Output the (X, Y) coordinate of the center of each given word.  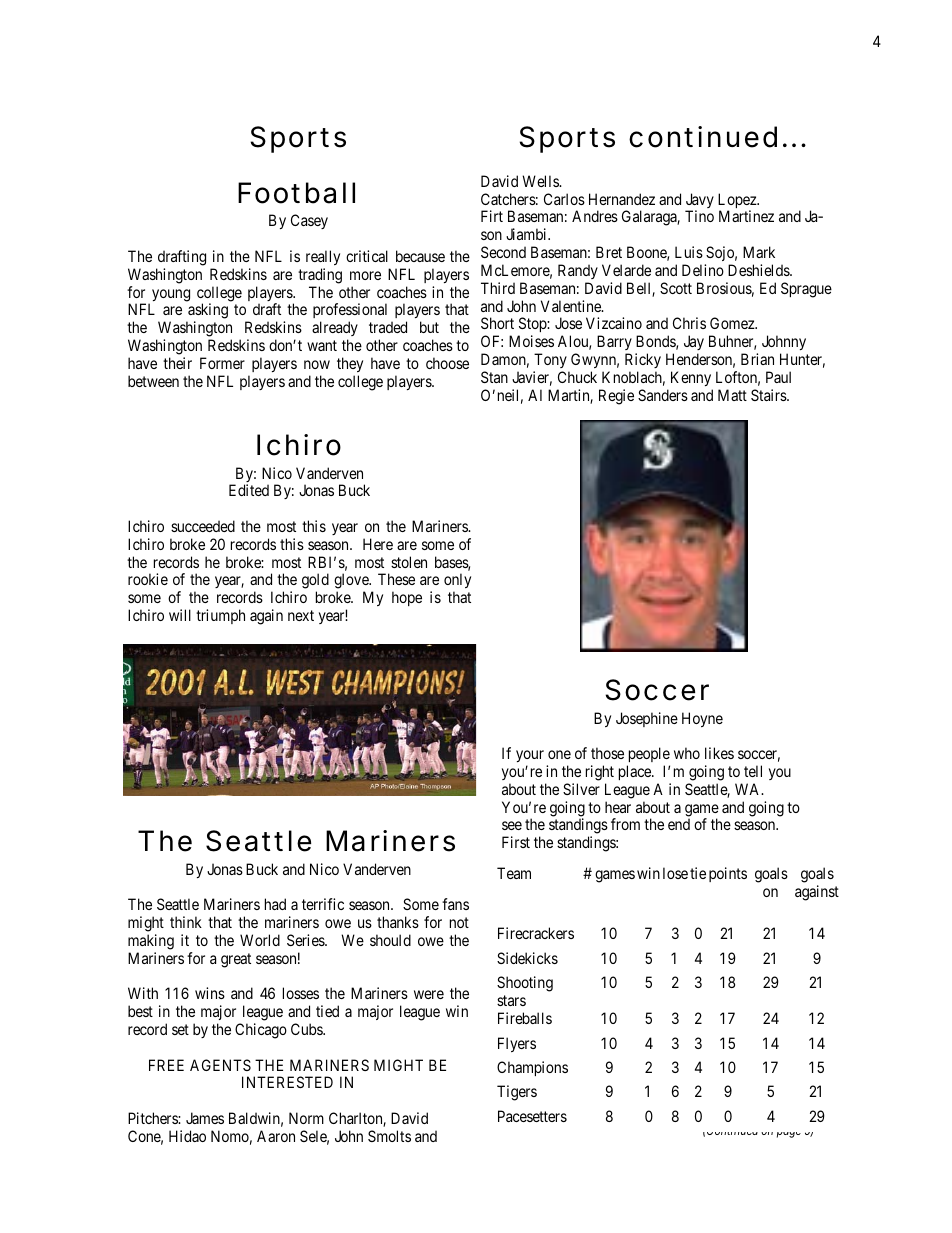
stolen (409, 562)
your (530, 758)
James (205, 1118)
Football (296, 193)
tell (753, 771)
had (275, 904)
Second (503, 252)
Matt (732, 395)
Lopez (738, 202)
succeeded (203, 526)
